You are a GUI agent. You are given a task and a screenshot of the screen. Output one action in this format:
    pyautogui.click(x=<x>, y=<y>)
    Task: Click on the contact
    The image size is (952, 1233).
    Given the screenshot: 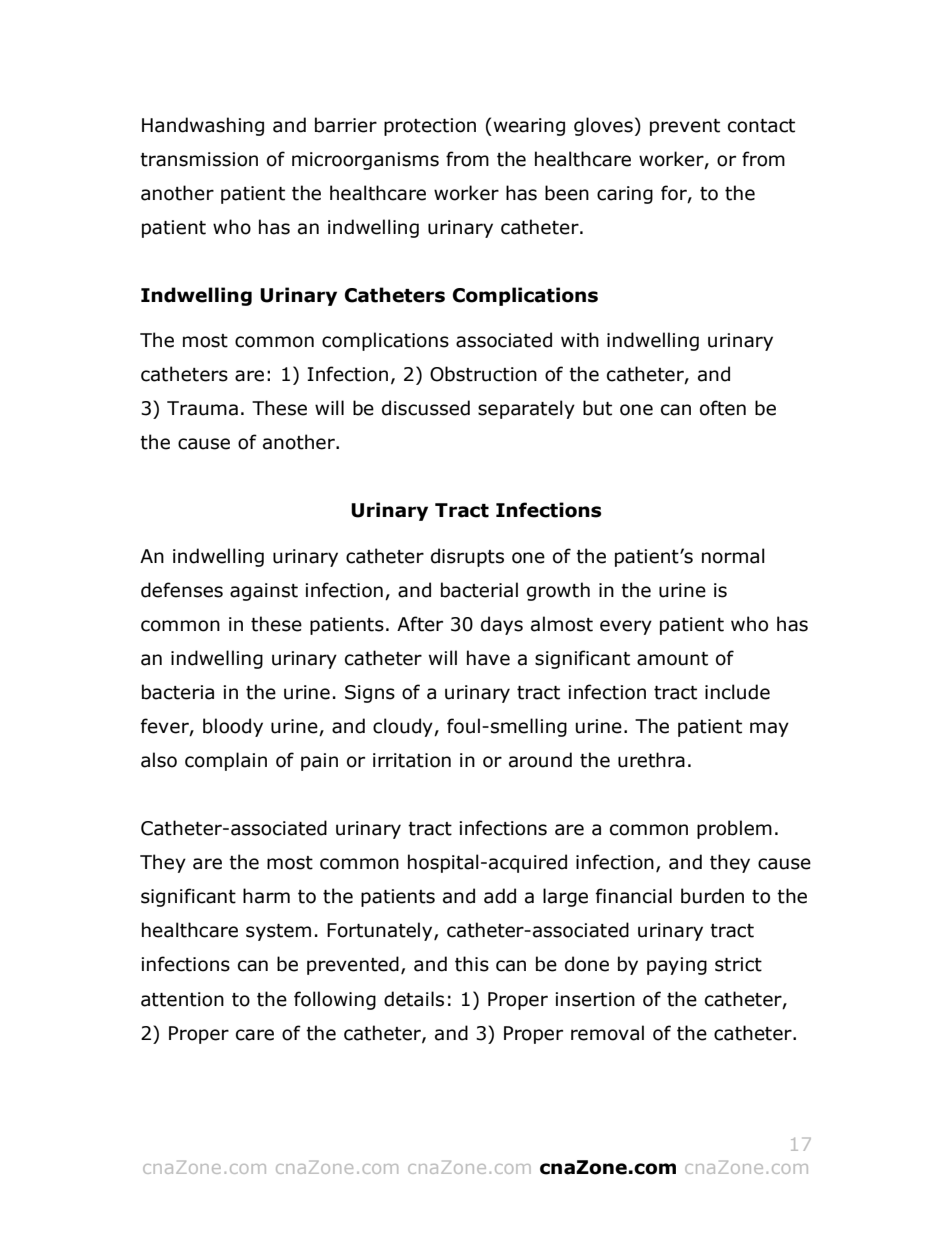 What is the action you would take?
    pyautogui.click(x=761, y=126)
